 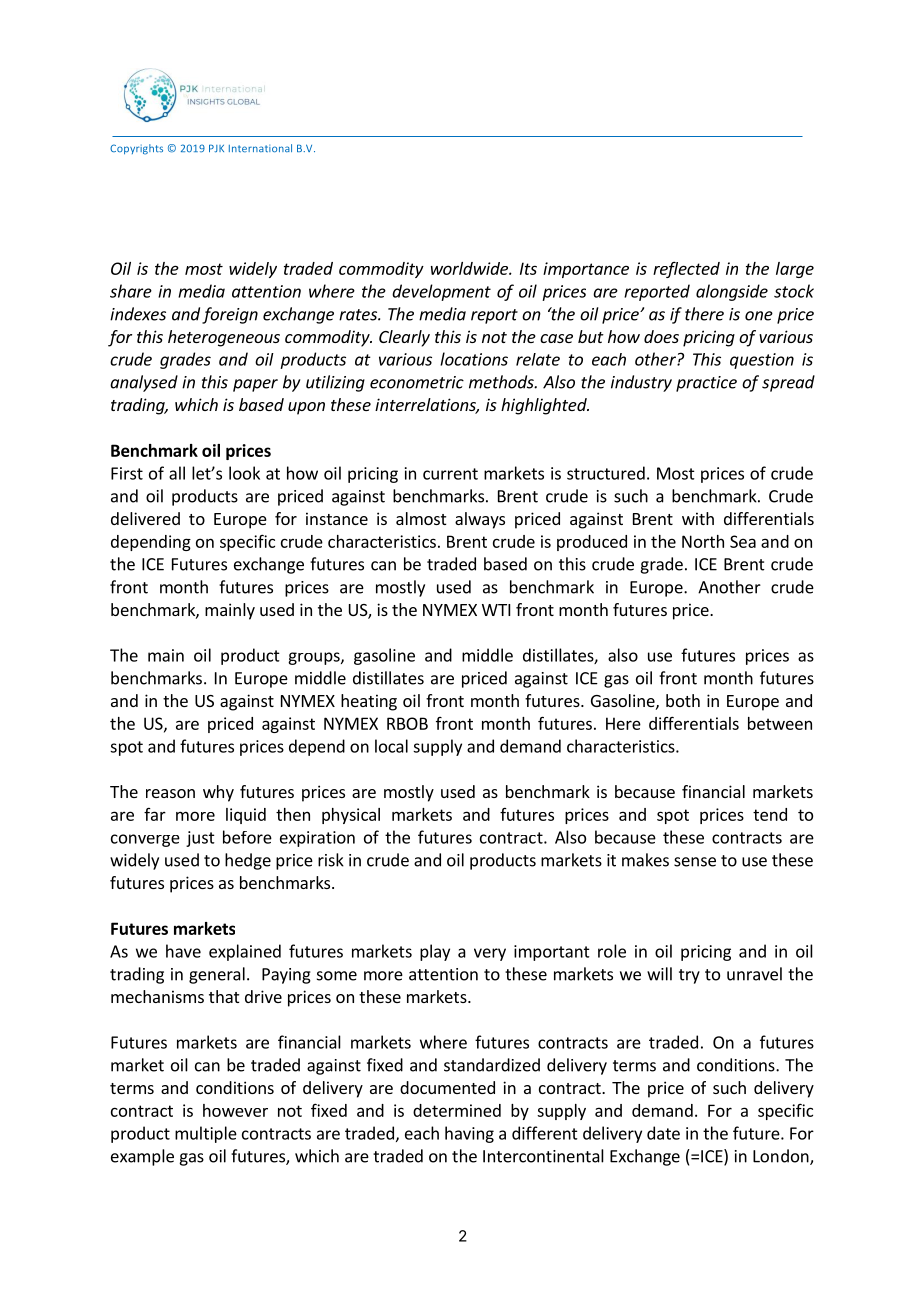 I want to click on heating, so click(x=369, y=702).
